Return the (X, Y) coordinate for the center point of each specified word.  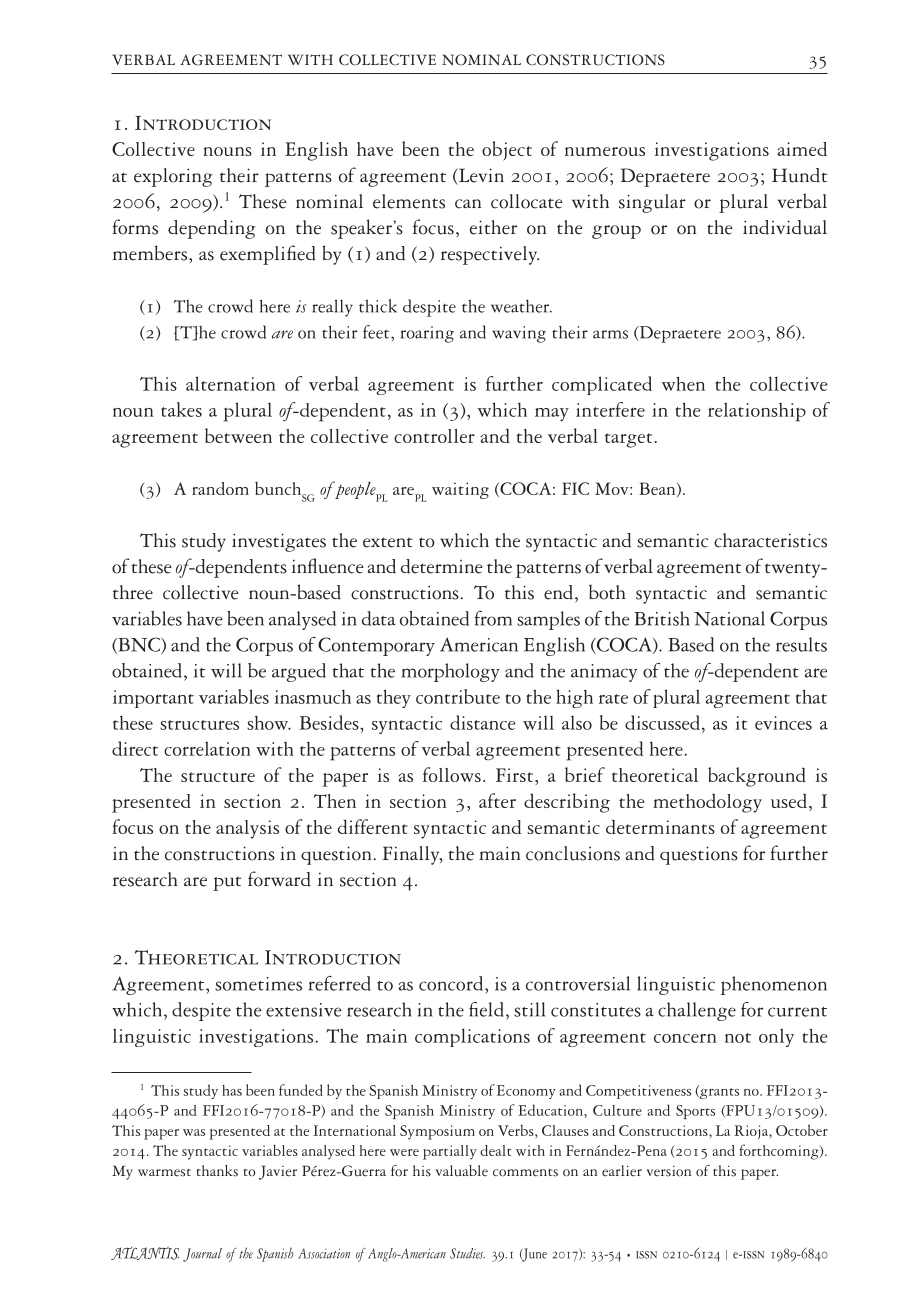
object (507, 151)
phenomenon (774, 985)
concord (452, 983)
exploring (173, 177)
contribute (458, 696)
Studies (467, 1253)
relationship (757, 412)
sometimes (258, 984)
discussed (662, 722)
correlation (207, 748)
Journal (202, 1255)
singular (652, 203)
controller (434, 436)
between (238, 435)
